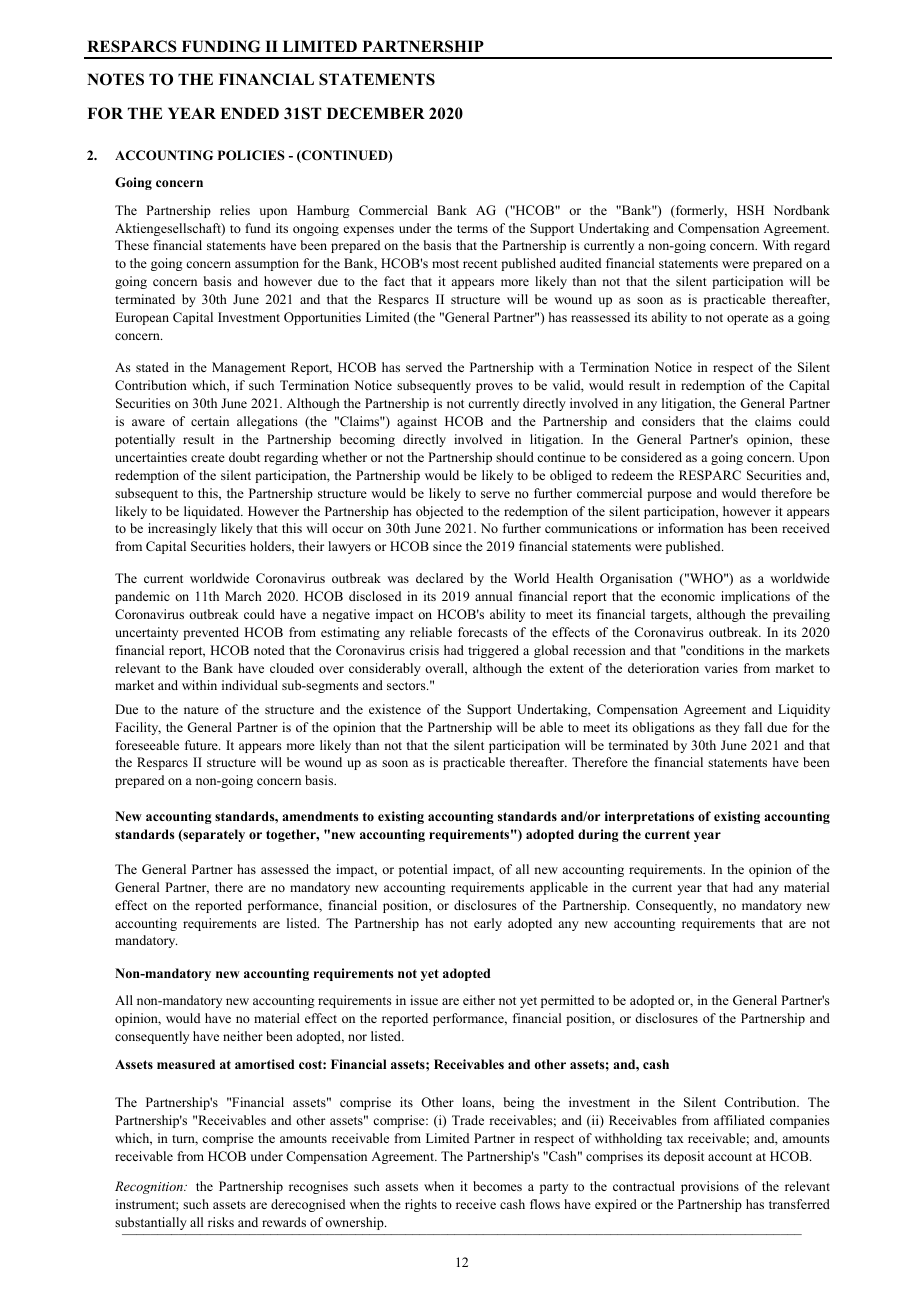 The height and width of the document is (1308, 924). What do you see at coordinates (483, 632) in the document?
I see `forecasts` at bounding box center [483, 632].
